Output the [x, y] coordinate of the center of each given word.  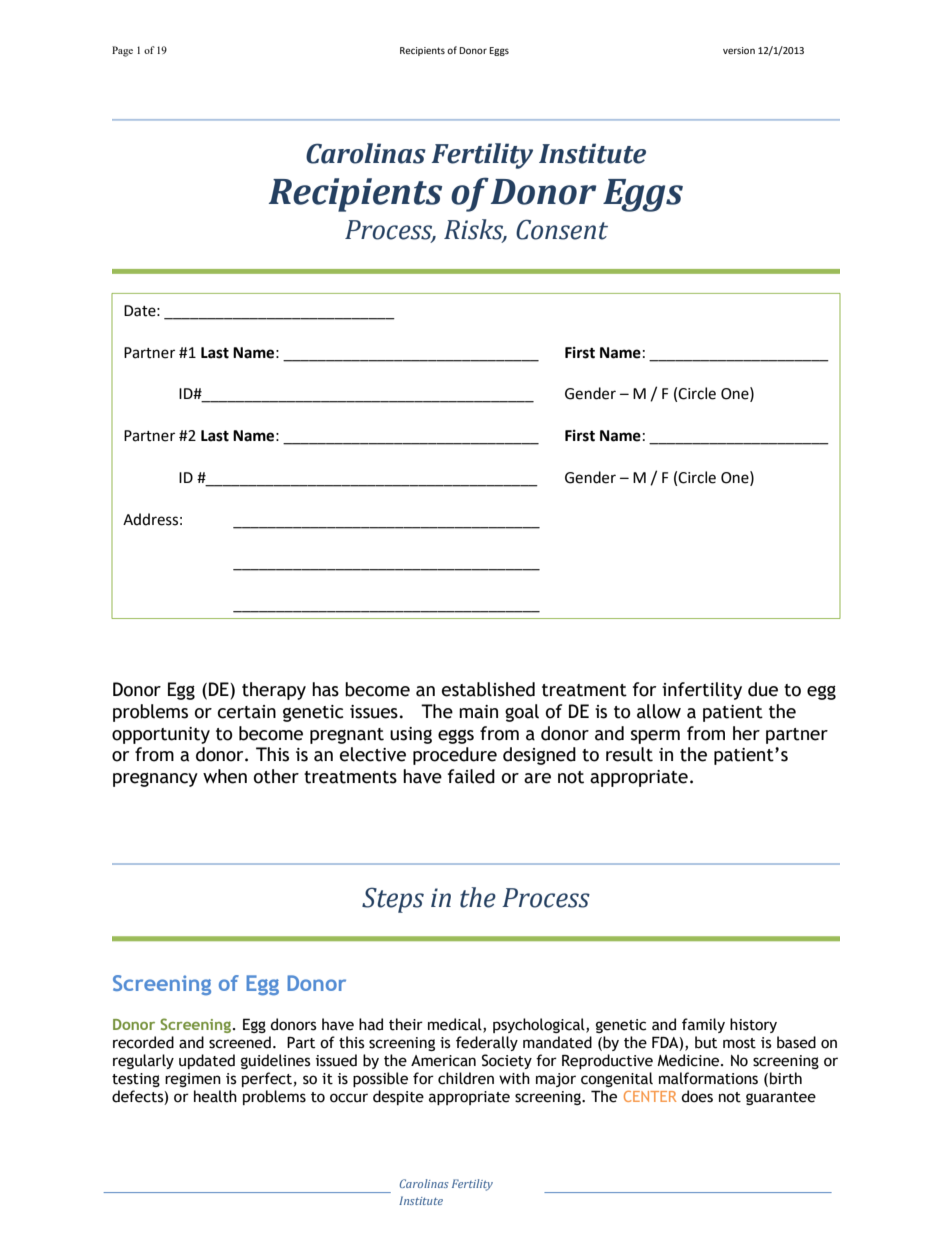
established [488, 689]
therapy [274, 691]
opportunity [161, 735]
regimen [193, 1080]
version [739, 50]
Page [122, 51]
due [763, 689]
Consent [562, 229]
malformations [708, 1078]
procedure [455, 756]
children [466, 1078]
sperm [655, 737]
